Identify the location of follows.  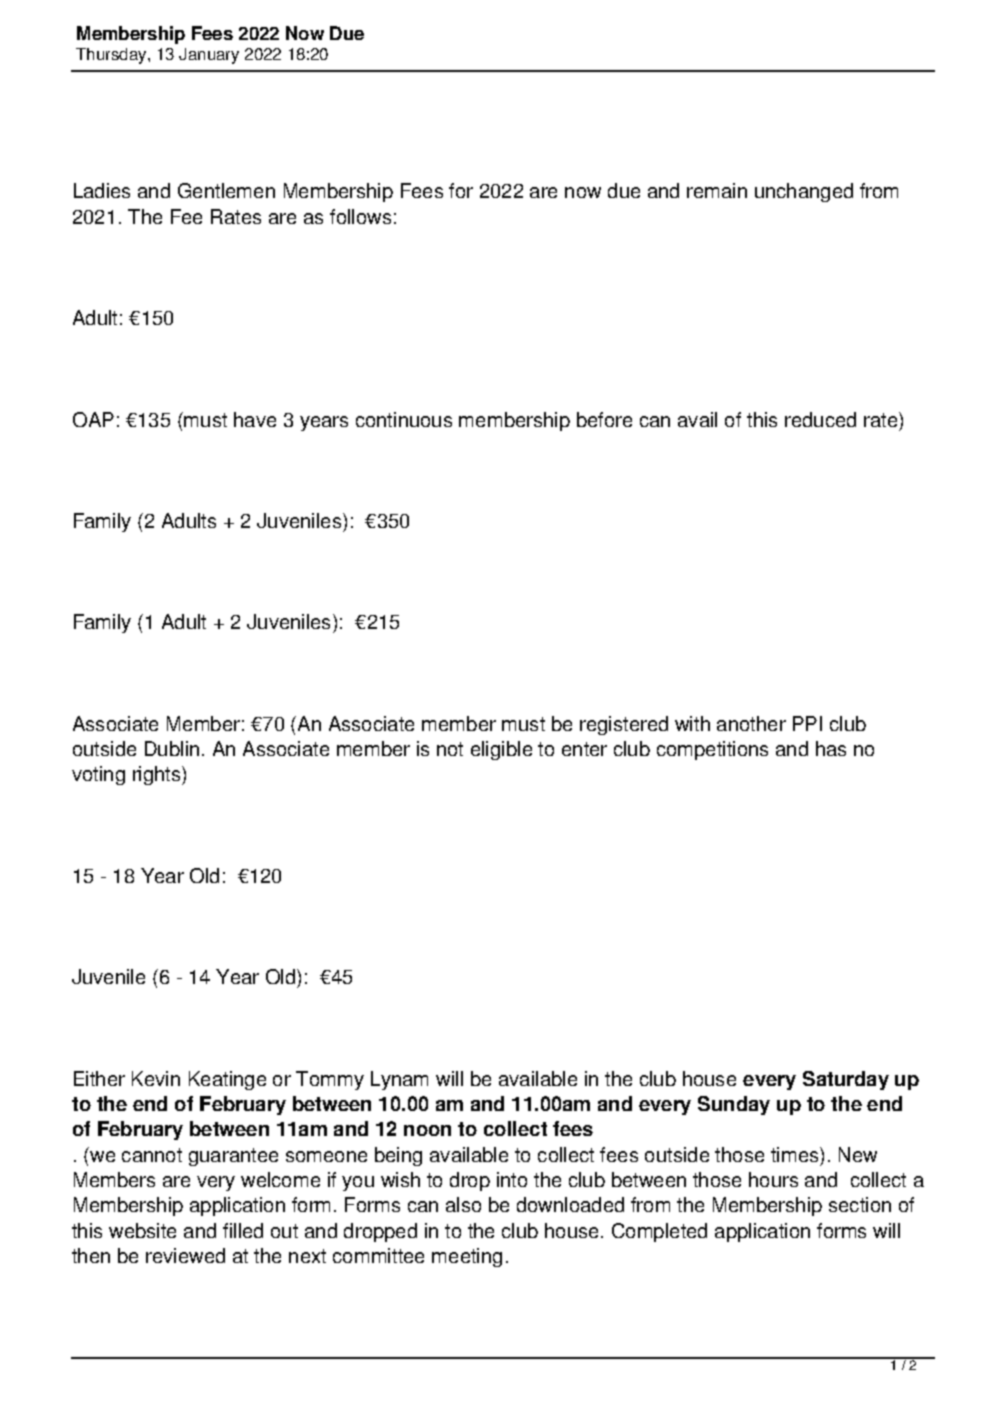
(360, 216).
